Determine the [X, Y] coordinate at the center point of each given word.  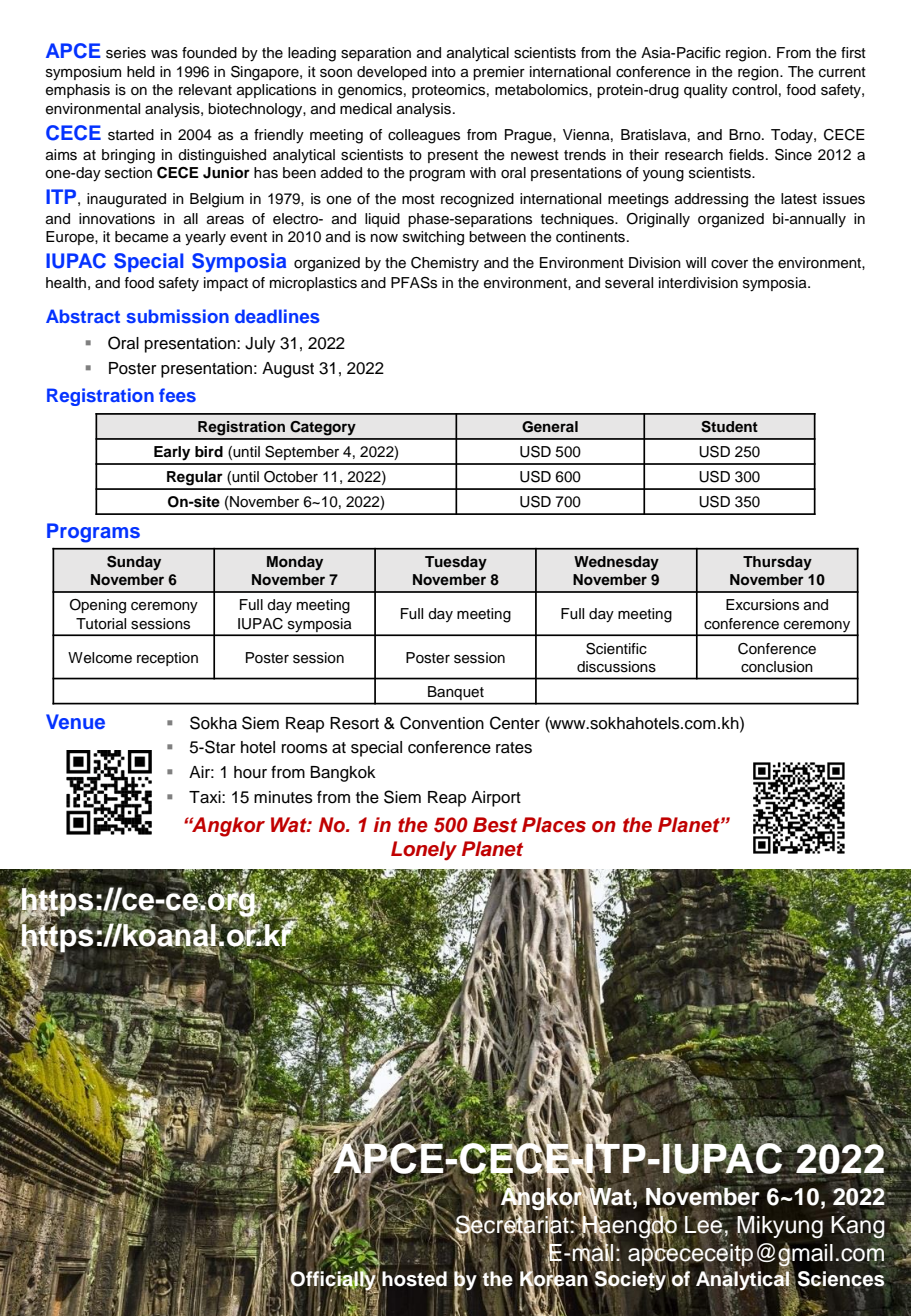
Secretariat [512, 1224]
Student [729, 427]
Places [554, 825]
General [550, 427]
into [444, 72]
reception [167, 659]
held [141, 72]
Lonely [424, 851]
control [754, 90]
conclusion [777, 667]
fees [177, 395]
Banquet [456, 693]
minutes [283, 797]
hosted [413, 1279]
